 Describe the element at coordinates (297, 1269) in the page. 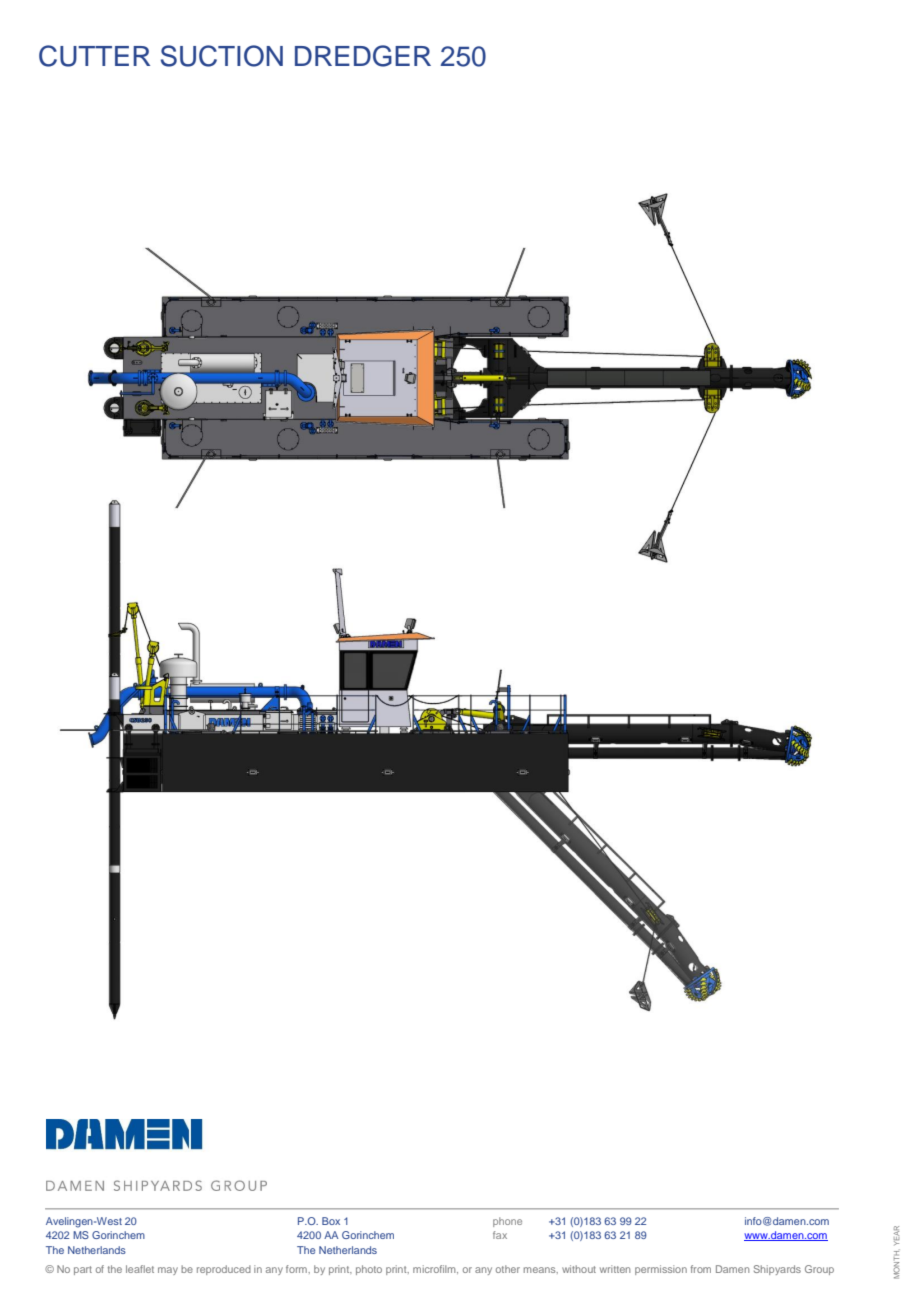

I see `form` at that location.
